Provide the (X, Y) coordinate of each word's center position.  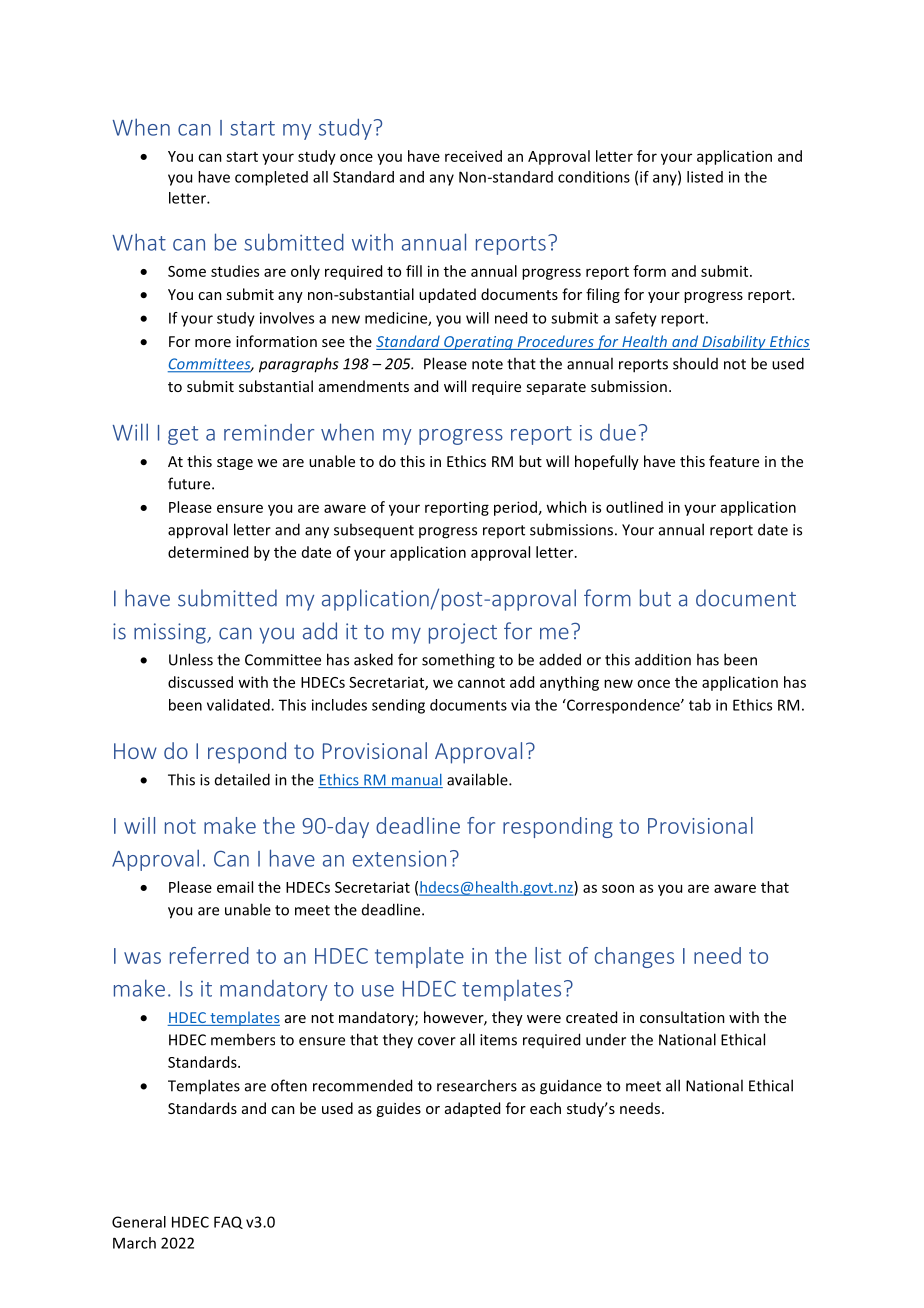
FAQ (228, 1222)
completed (271, 178)
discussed (200, 682)
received (473, 156)
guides (398, 1109)
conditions (594, 177)
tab (700, 705)
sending (398, 706)
